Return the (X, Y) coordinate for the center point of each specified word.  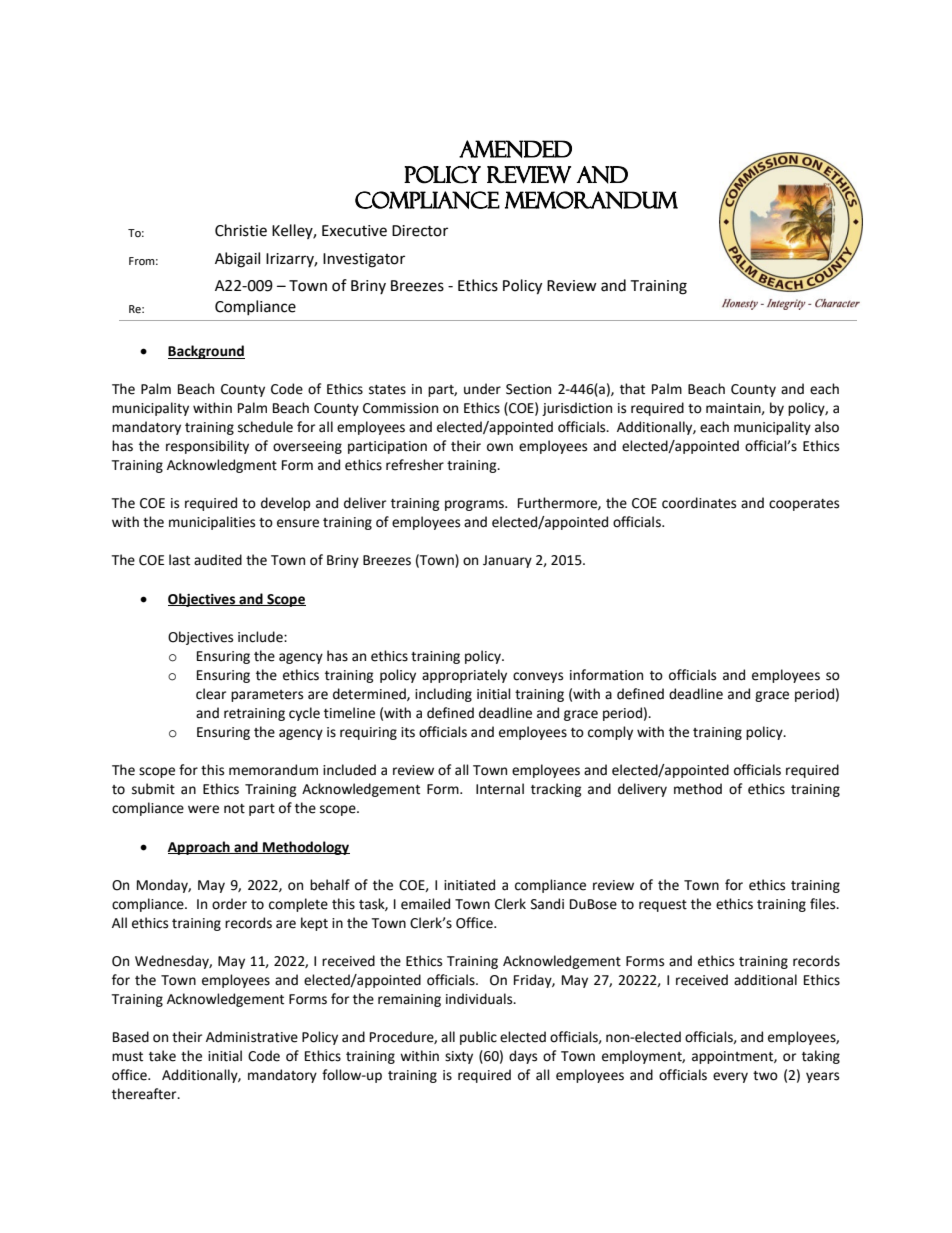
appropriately (464, 676)
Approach (200, 848)
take (162, 1056)
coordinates (699, 503)
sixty (459, 1057)
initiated (469, 885)
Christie (241, 230)
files (824, 904)
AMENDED (515, 149)
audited (218, 560)
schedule (265, 427)
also (827, 427)
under (482, 389)
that (632, 389)
